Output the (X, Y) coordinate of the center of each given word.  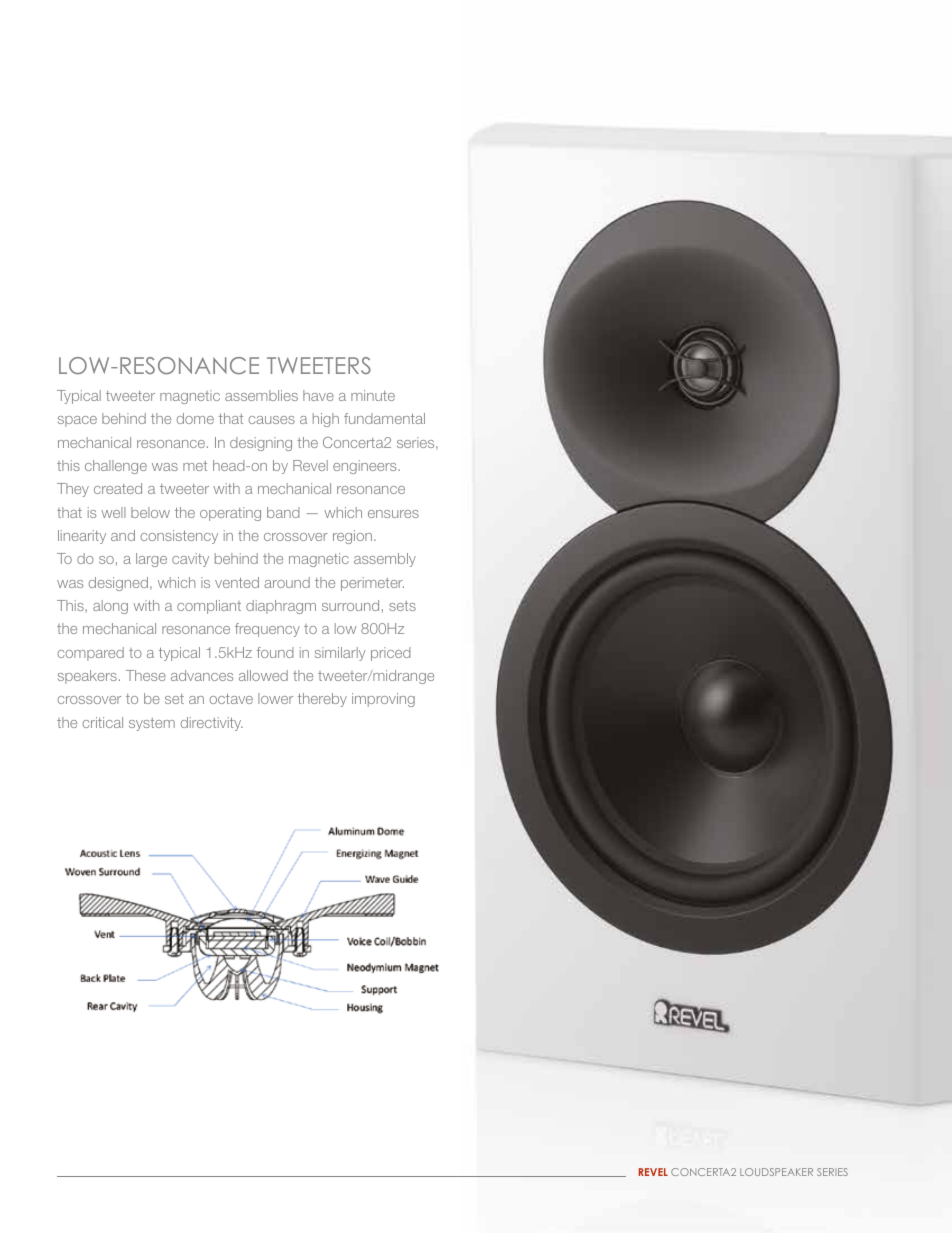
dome (195, 418)
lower (275, 698)
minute (373, 395)
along (110, 607)
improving (383, 700)
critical (103, 722)
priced (391, 654)
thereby (322, 700)
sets (402, 606)
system (152, 724)
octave (231, 698)
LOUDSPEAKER (776, 1172)
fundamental (384, 418)
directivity (212, 724)
